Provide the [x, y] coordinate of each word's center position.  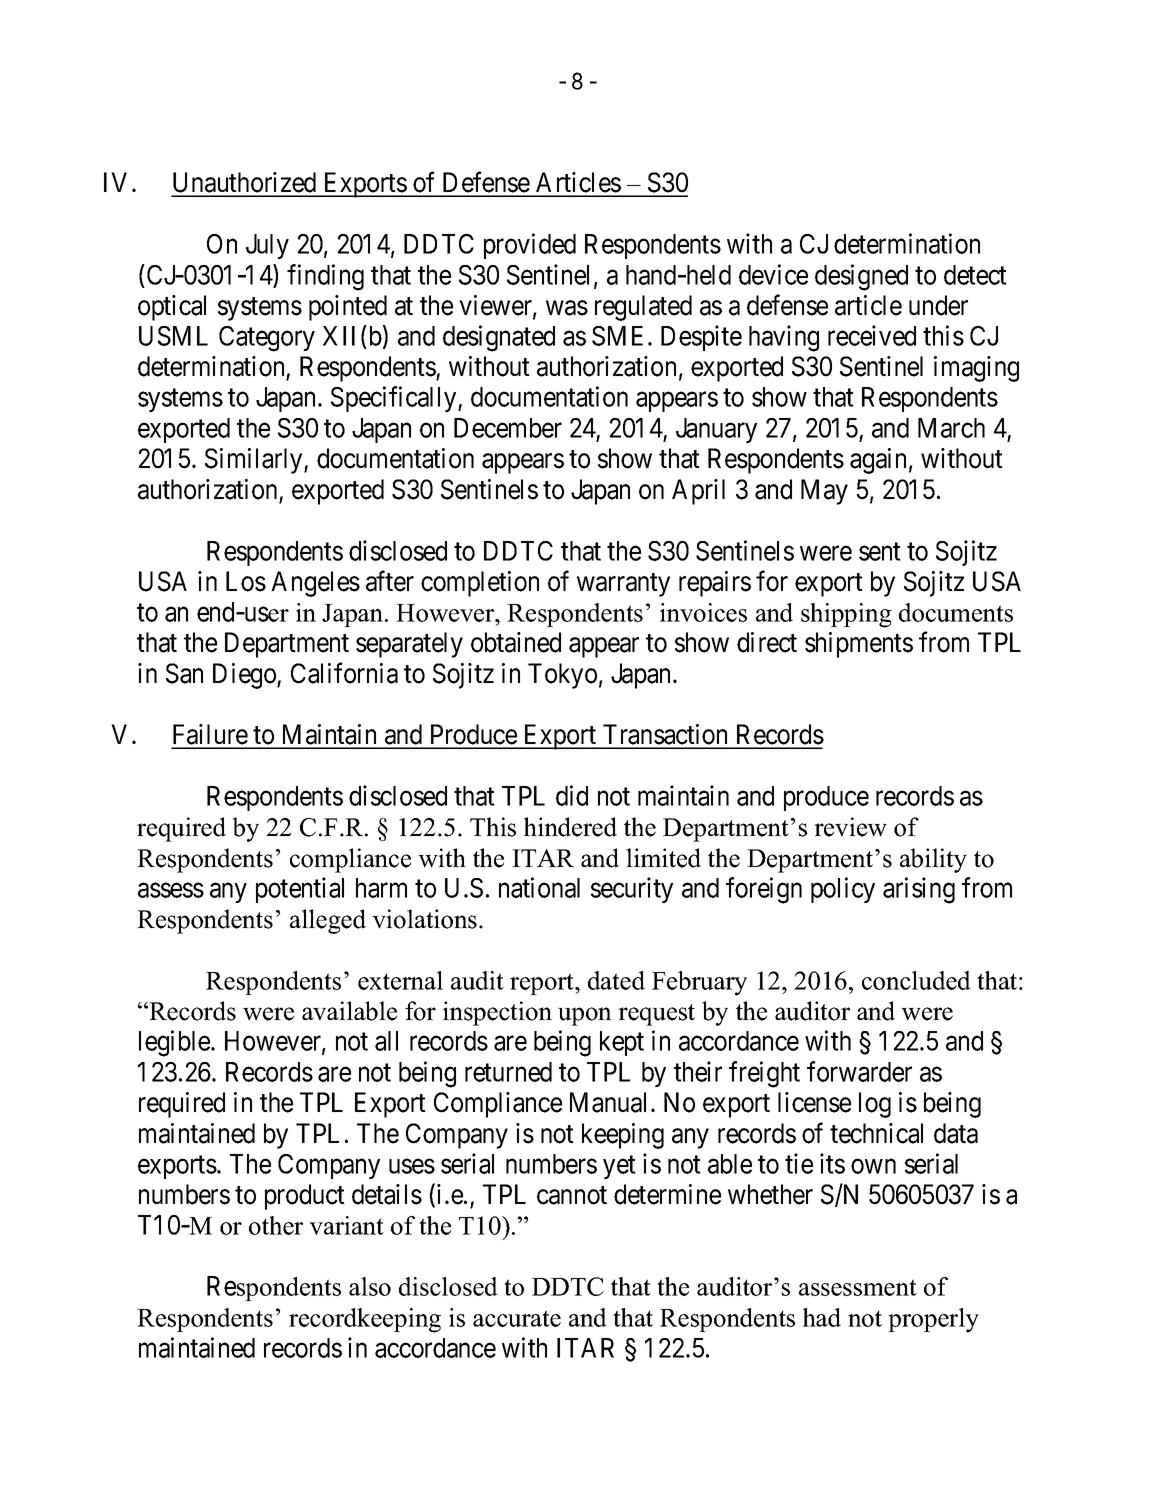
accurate [517, 1318]
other [276, 1225]
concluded [916, 980]
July [267, 246]
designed [861, 277]
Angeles [315, 584]
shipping [846, 615]
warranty [623, 585]
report [543, 984]
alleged [328, 921]
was [567, 308]
